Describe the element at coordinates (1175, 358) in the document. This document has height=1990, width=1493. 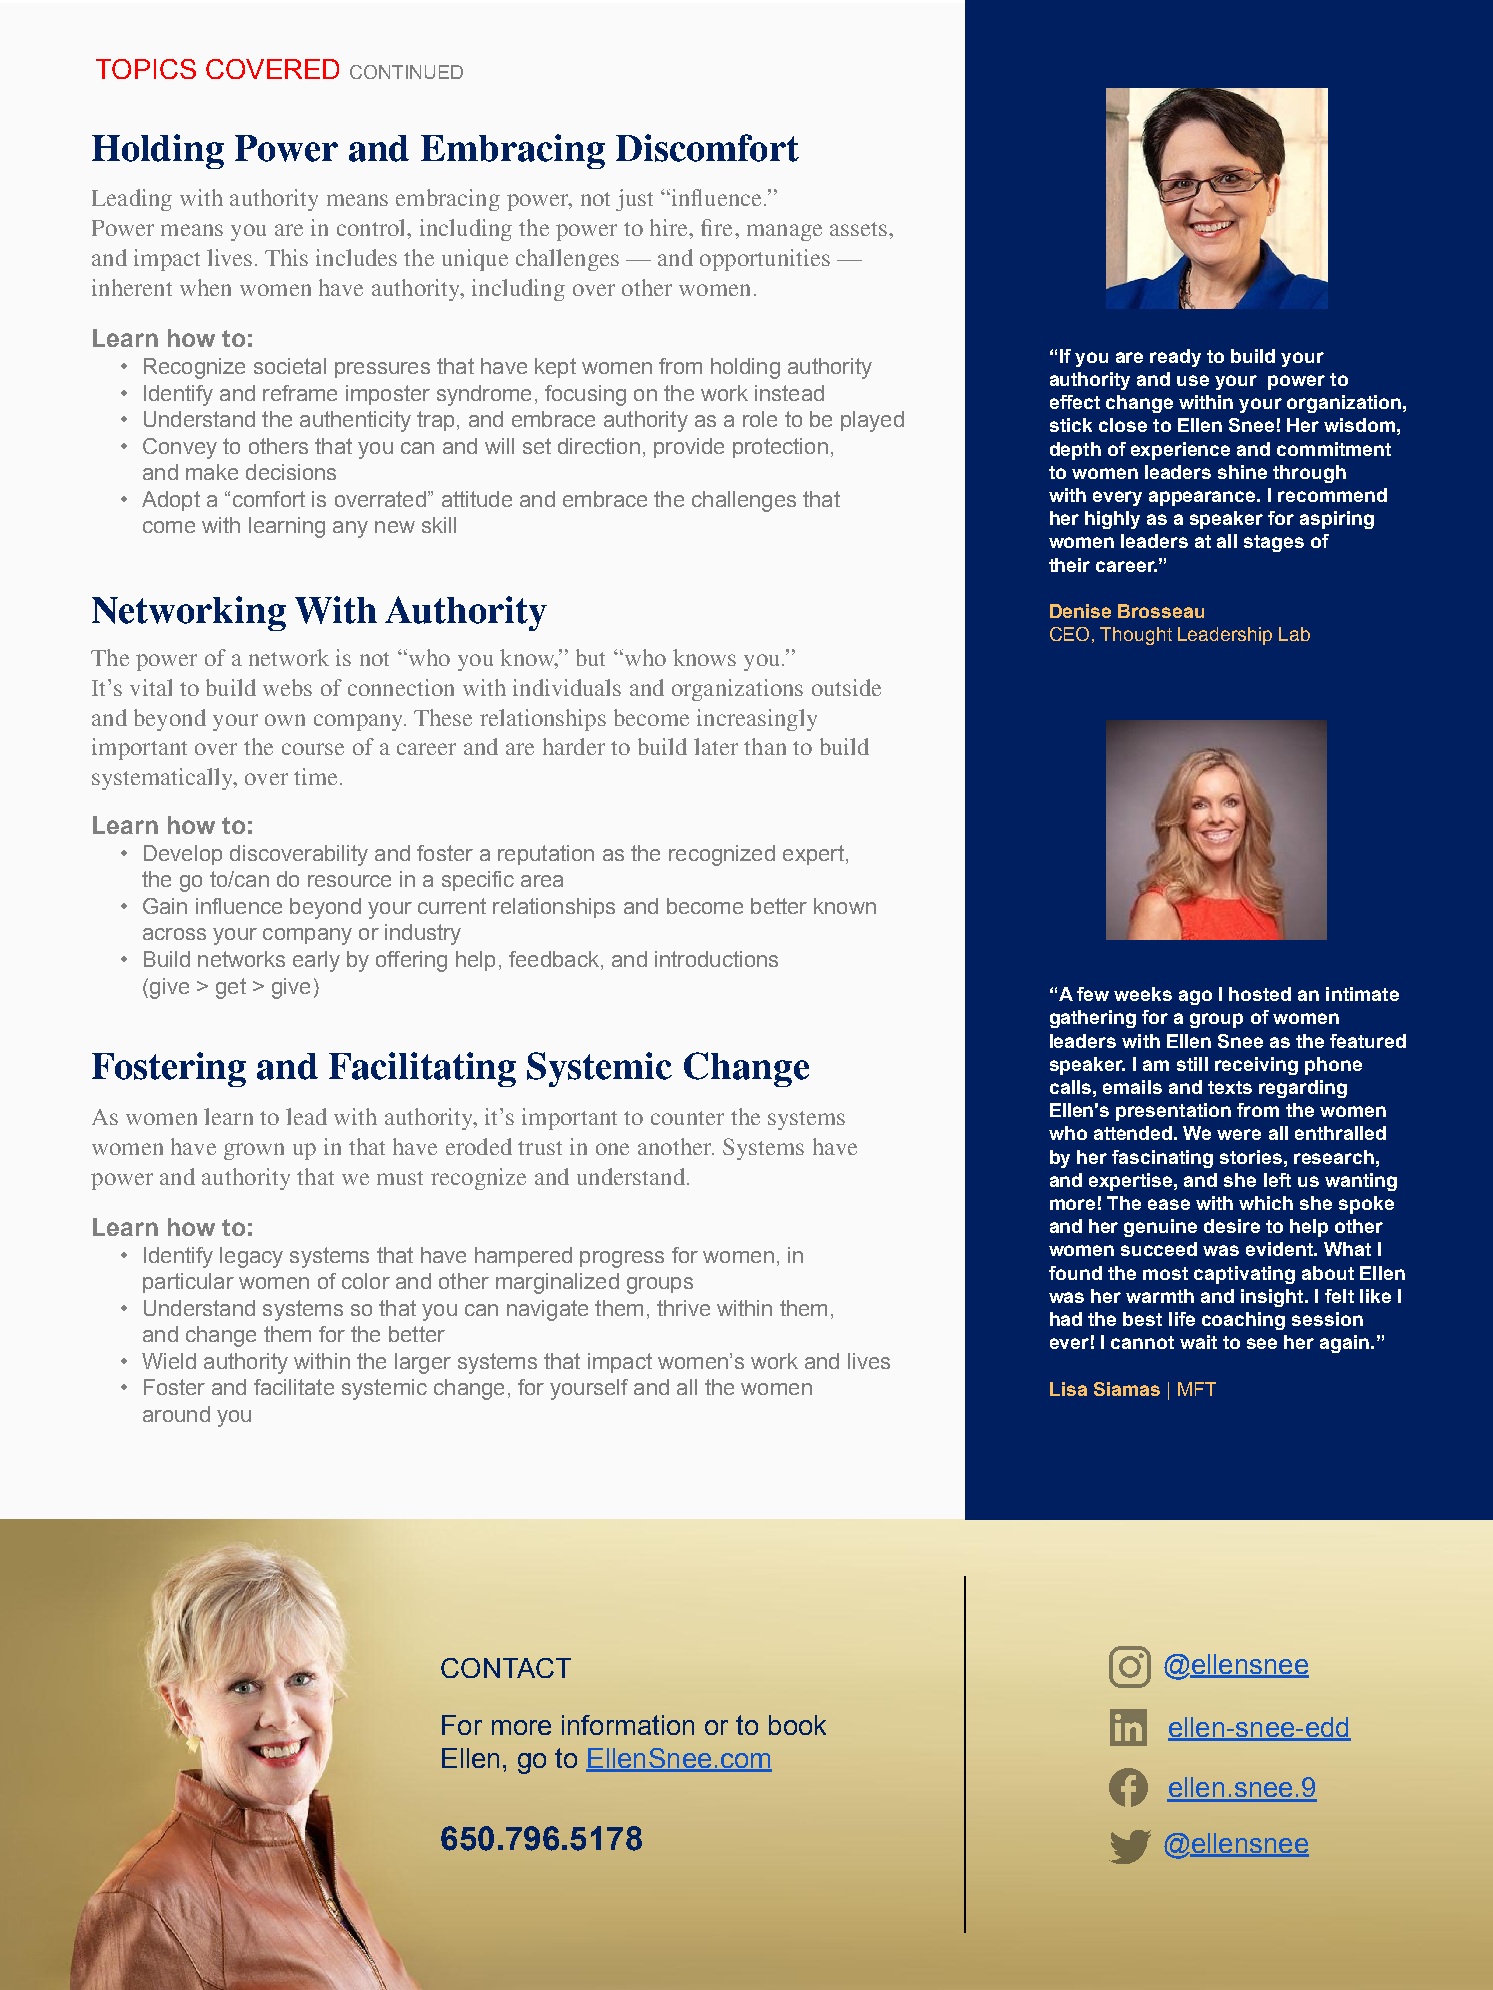
I see `ready` at that location.
